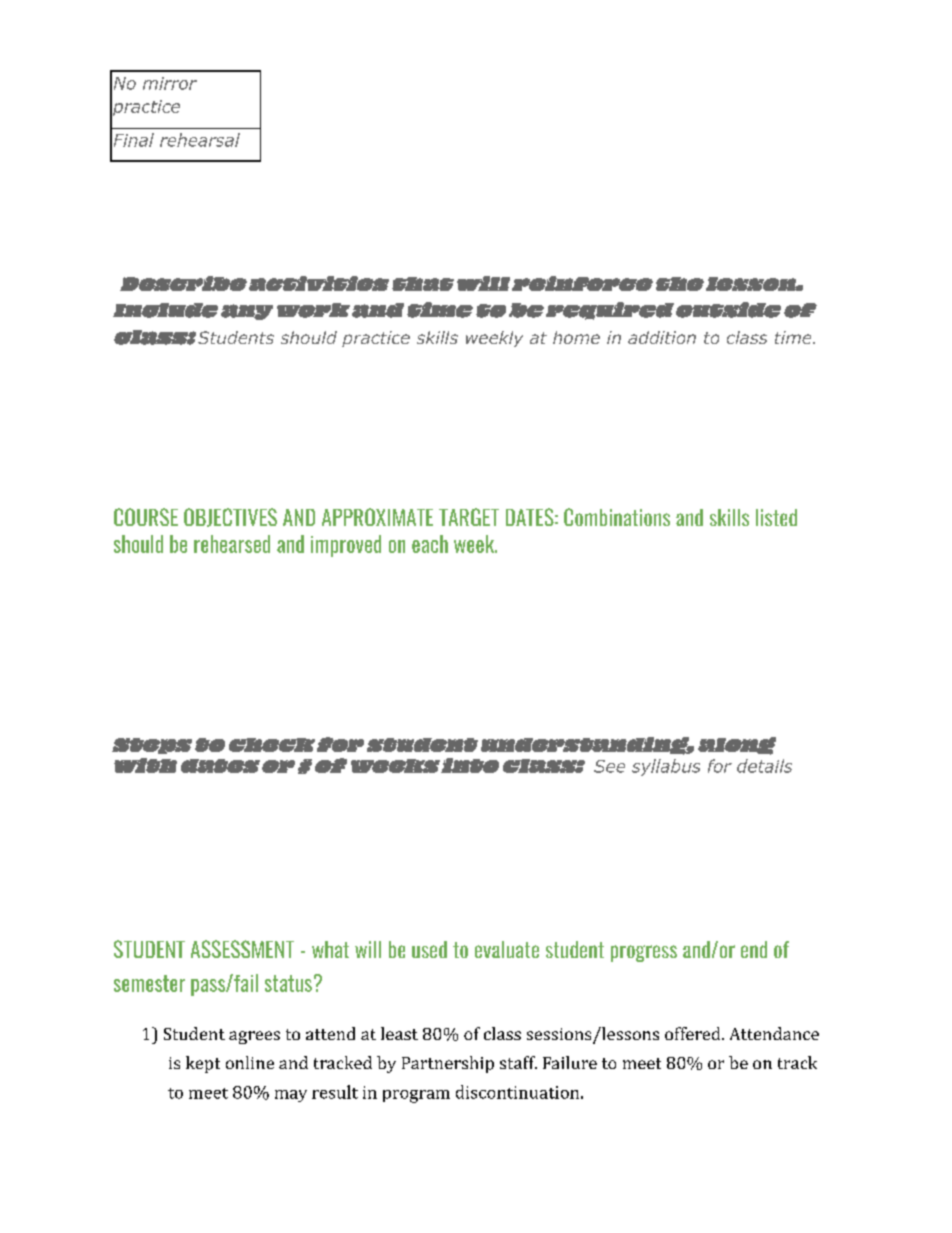 This screenshot has height=1233, width=952. I want to click on ASSESSMENT, so click(242, 949).
